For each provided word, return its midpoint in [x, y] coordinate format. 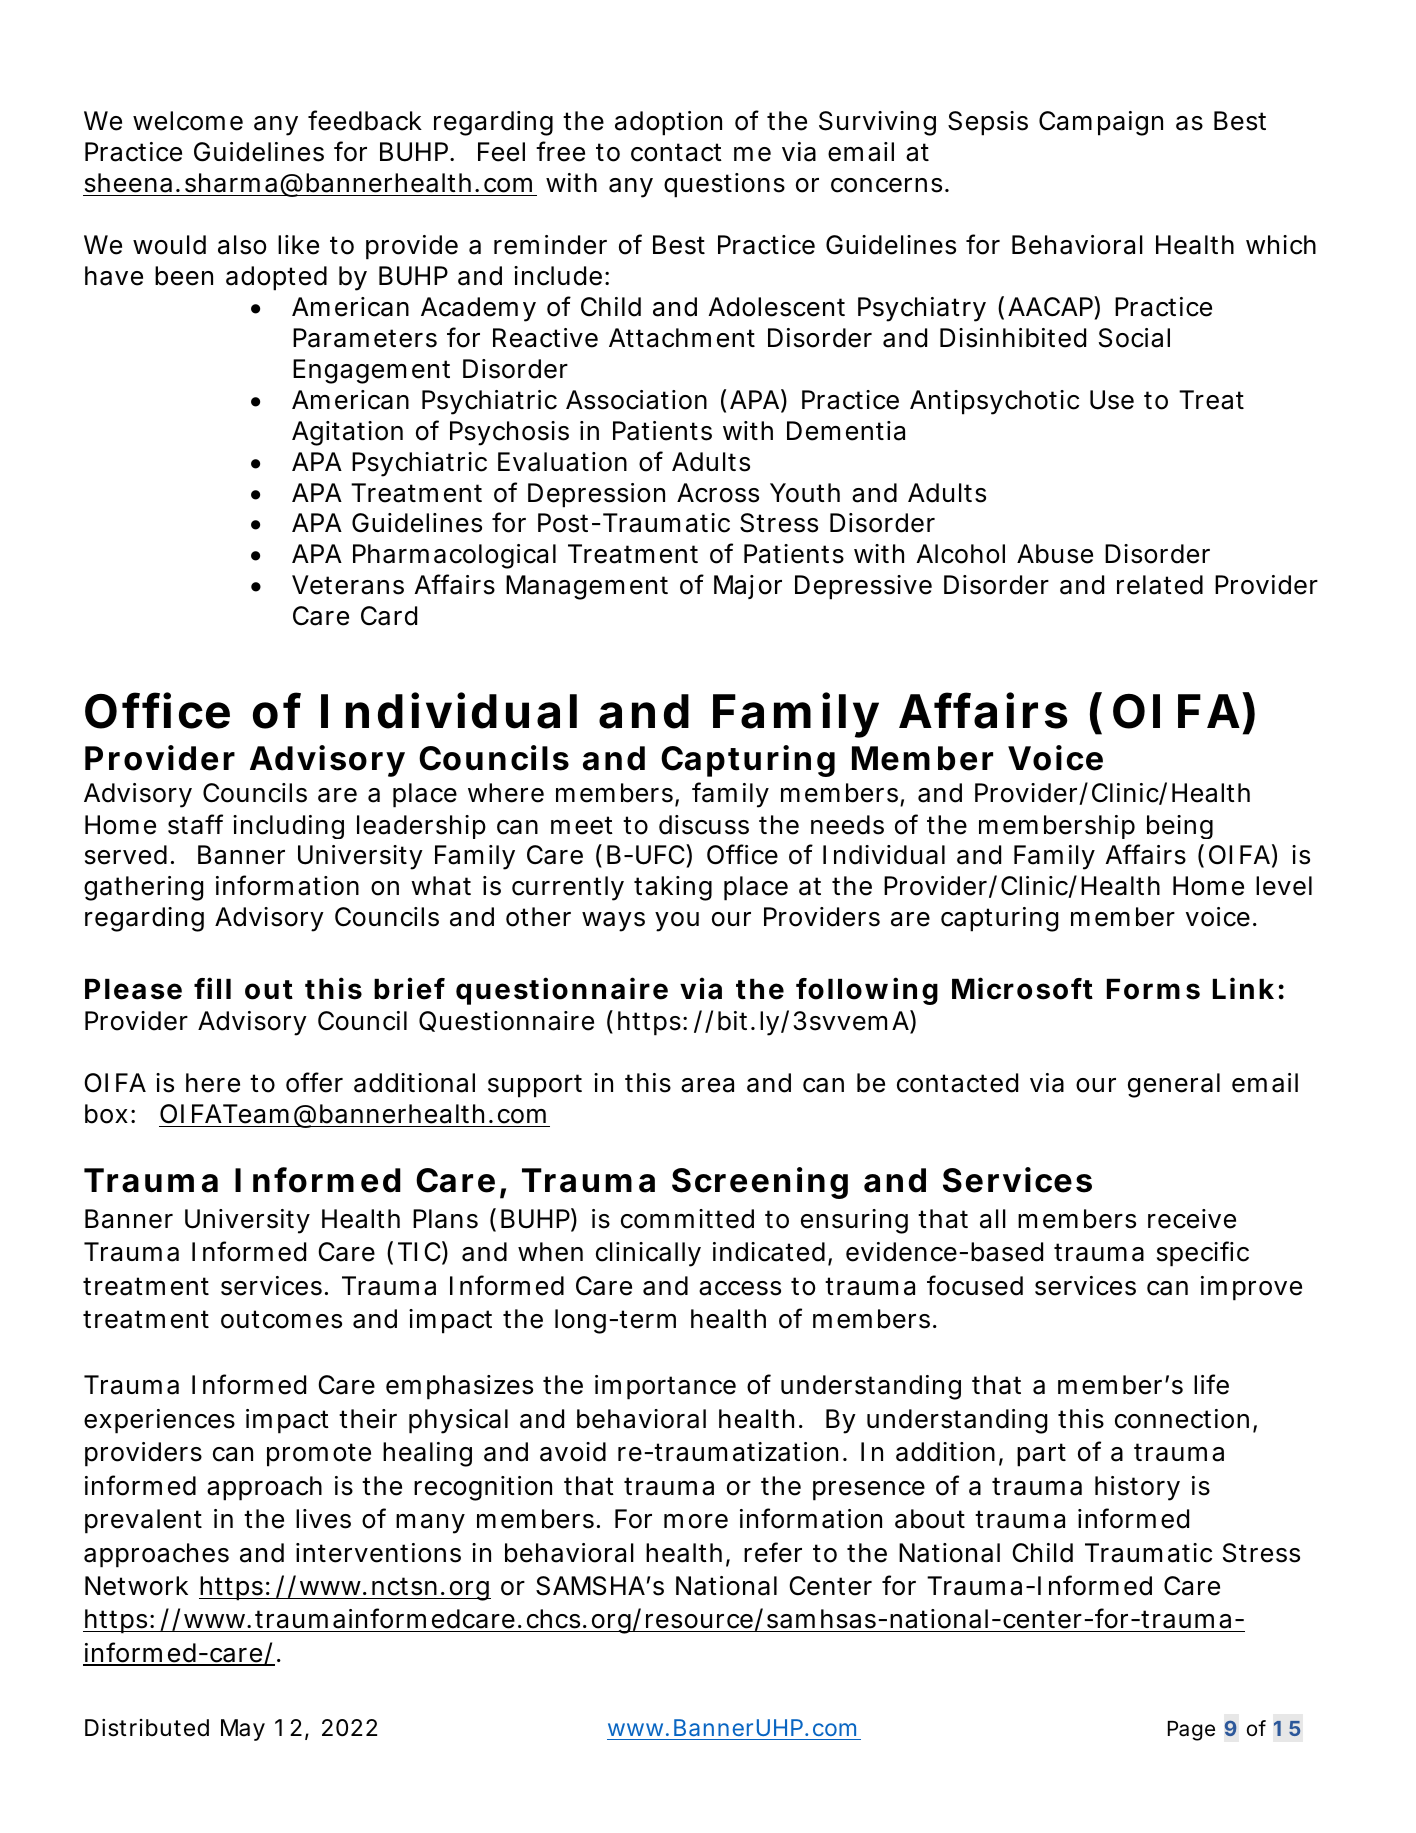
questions [724, 185]
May [243, 1730]
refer [773, 1552]
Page [1191, 1731]
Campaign [1101, 123]
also [242, 245]
